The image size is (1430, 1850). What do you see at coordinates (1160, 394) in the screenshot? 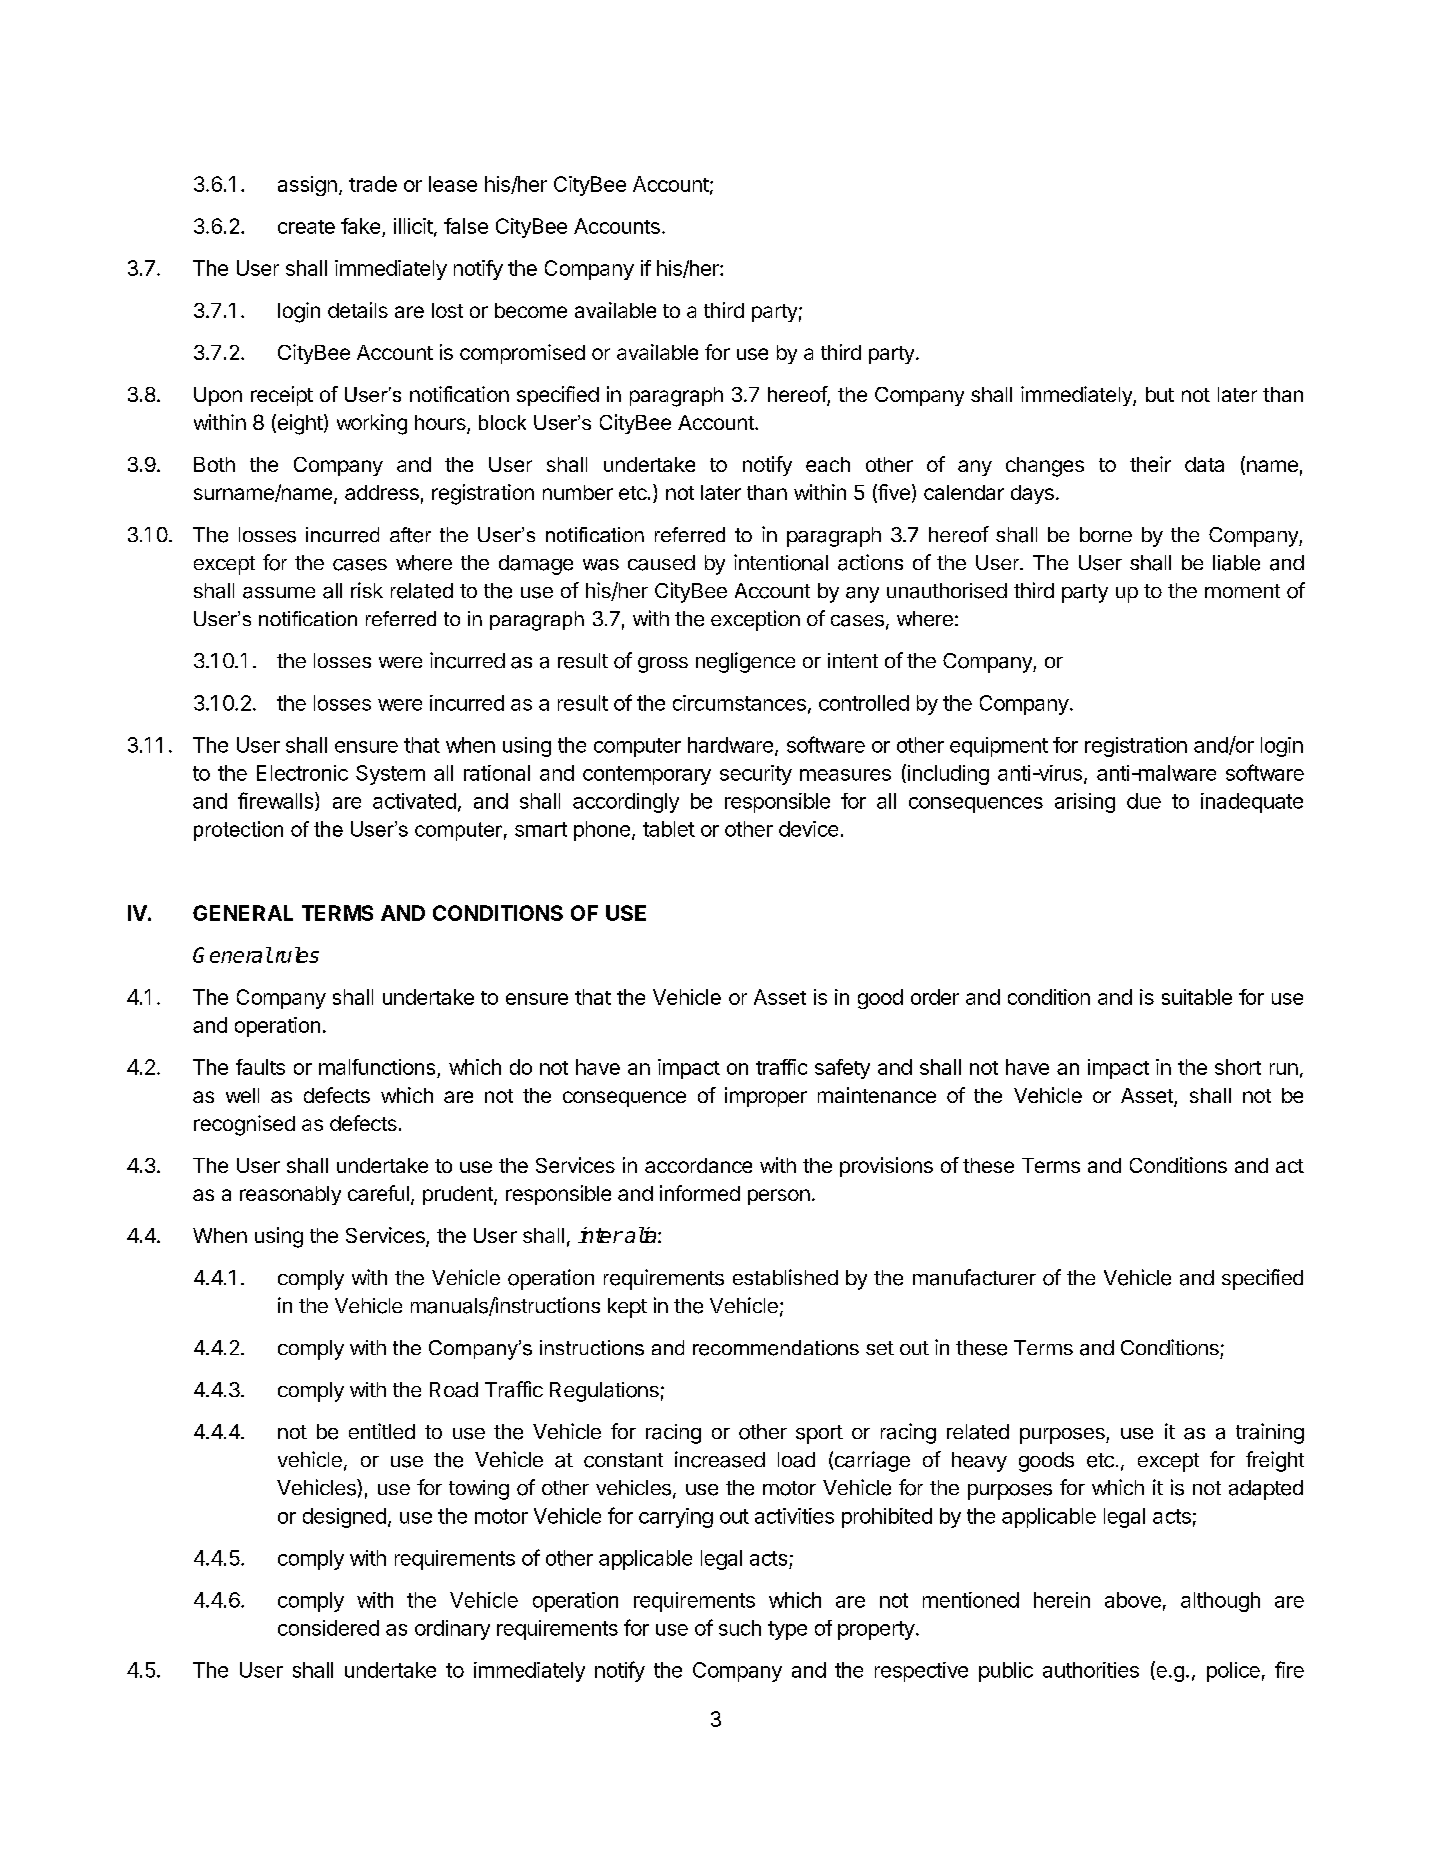
I see `but` at bounding box center [1160, 394].
